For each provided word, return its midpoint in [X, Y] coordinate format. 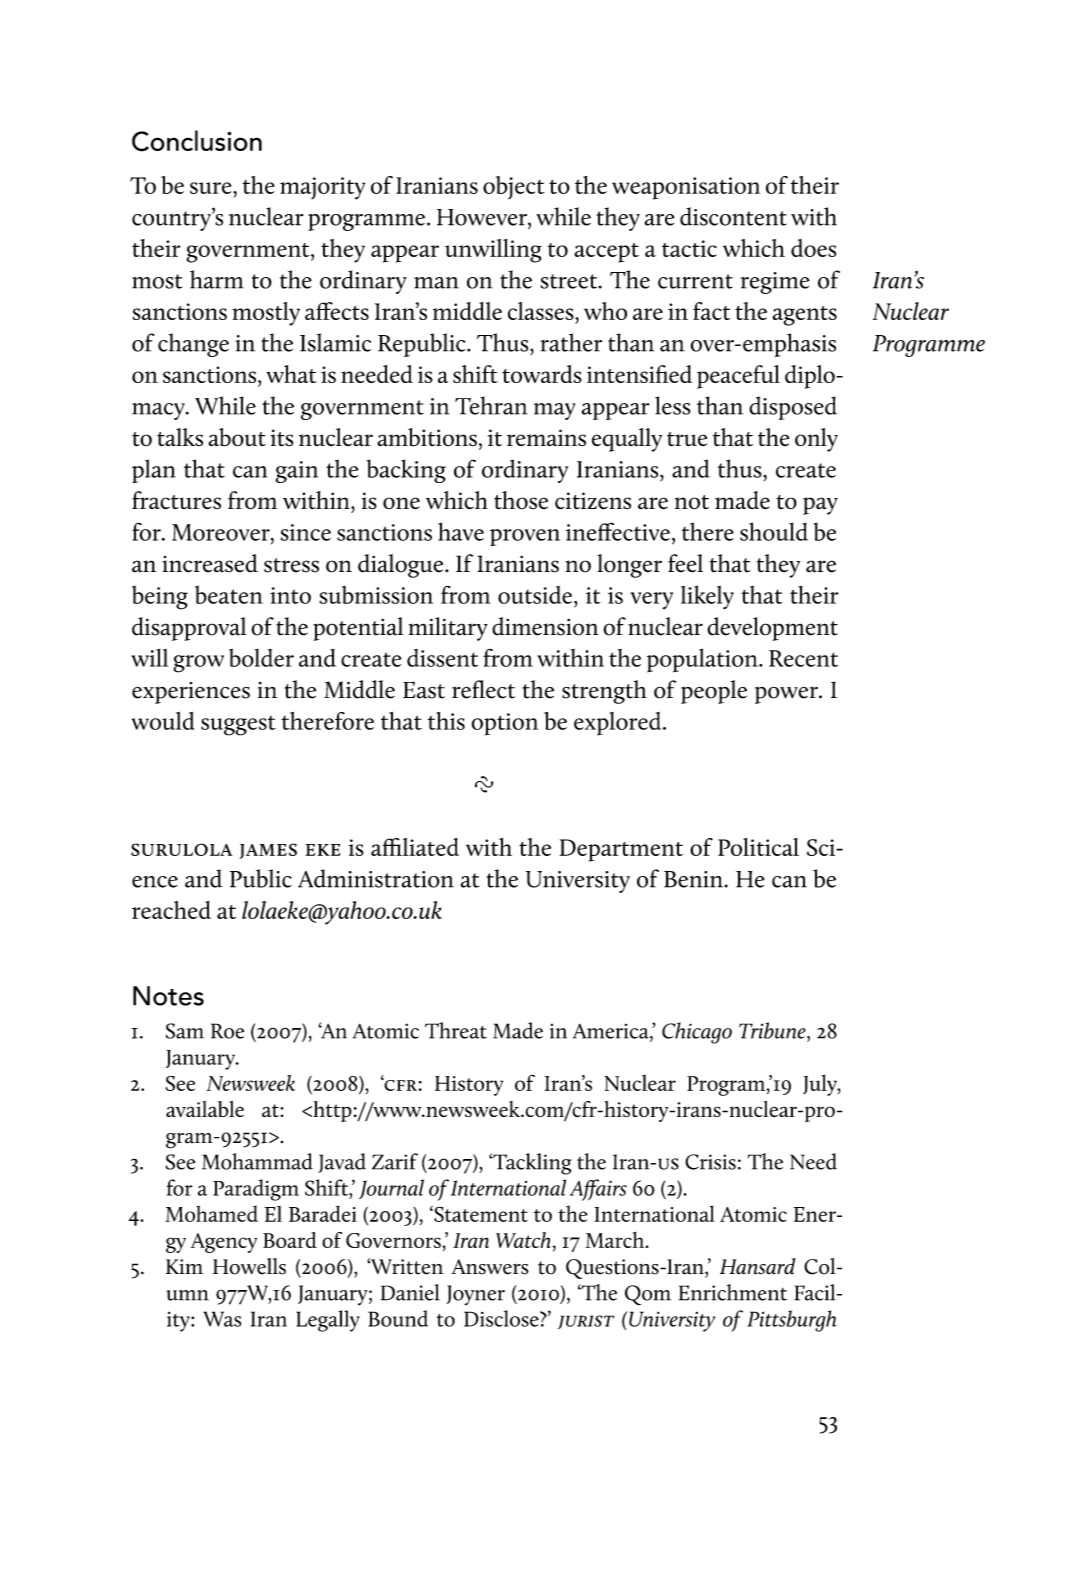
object [513, 188]
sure [212, 188]
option [504, 724]
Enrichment [733, 1292]
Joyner [475, 1295]
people [714, 692]
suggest [238, 726]
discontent [733, 216]
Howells [249, 1266]
